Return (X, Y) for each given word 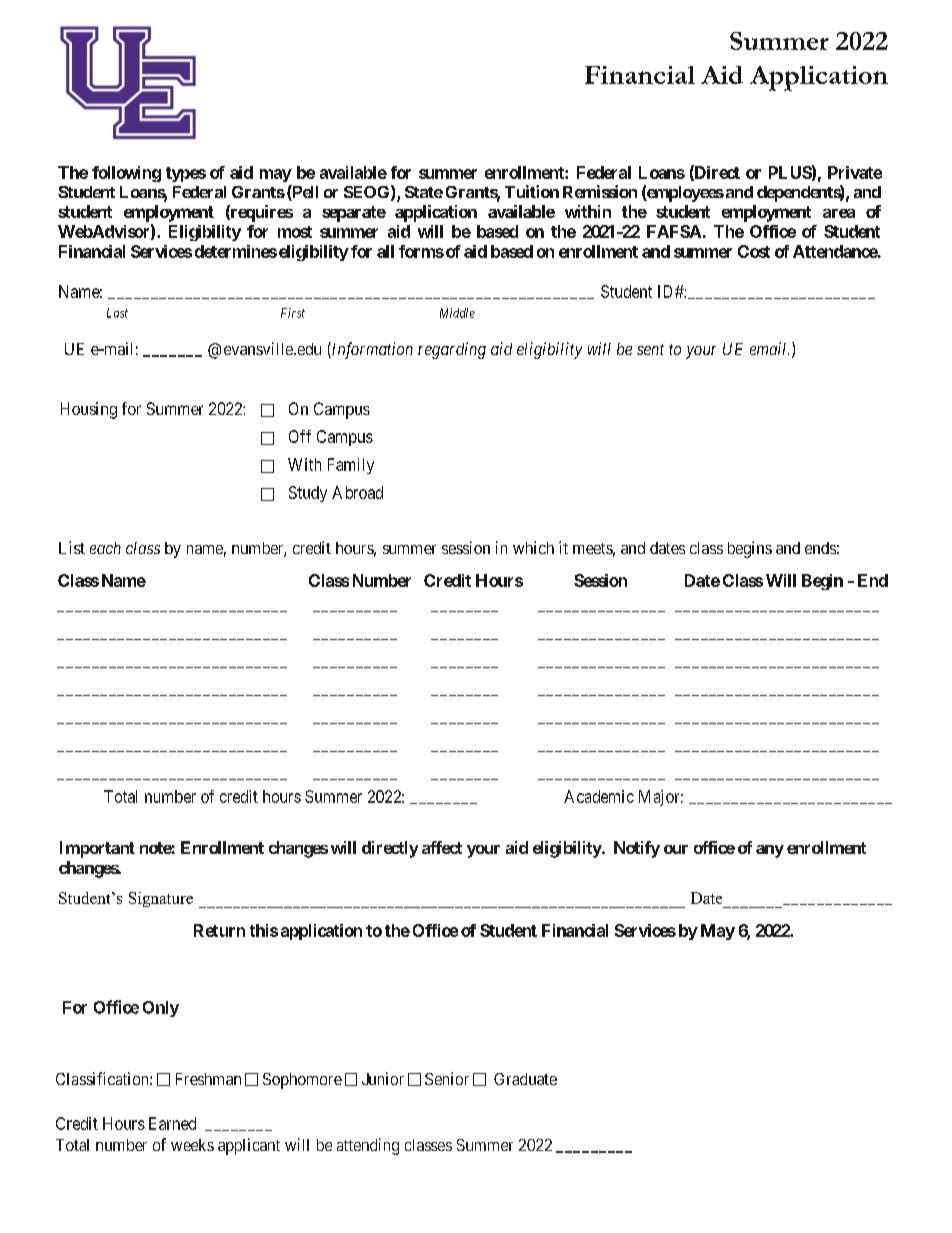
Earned (172, 1123)
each (105, 548)
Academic (599, 796)
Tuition (532, 191)
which (533, 547)
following (126, 174)
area (839, 213)
